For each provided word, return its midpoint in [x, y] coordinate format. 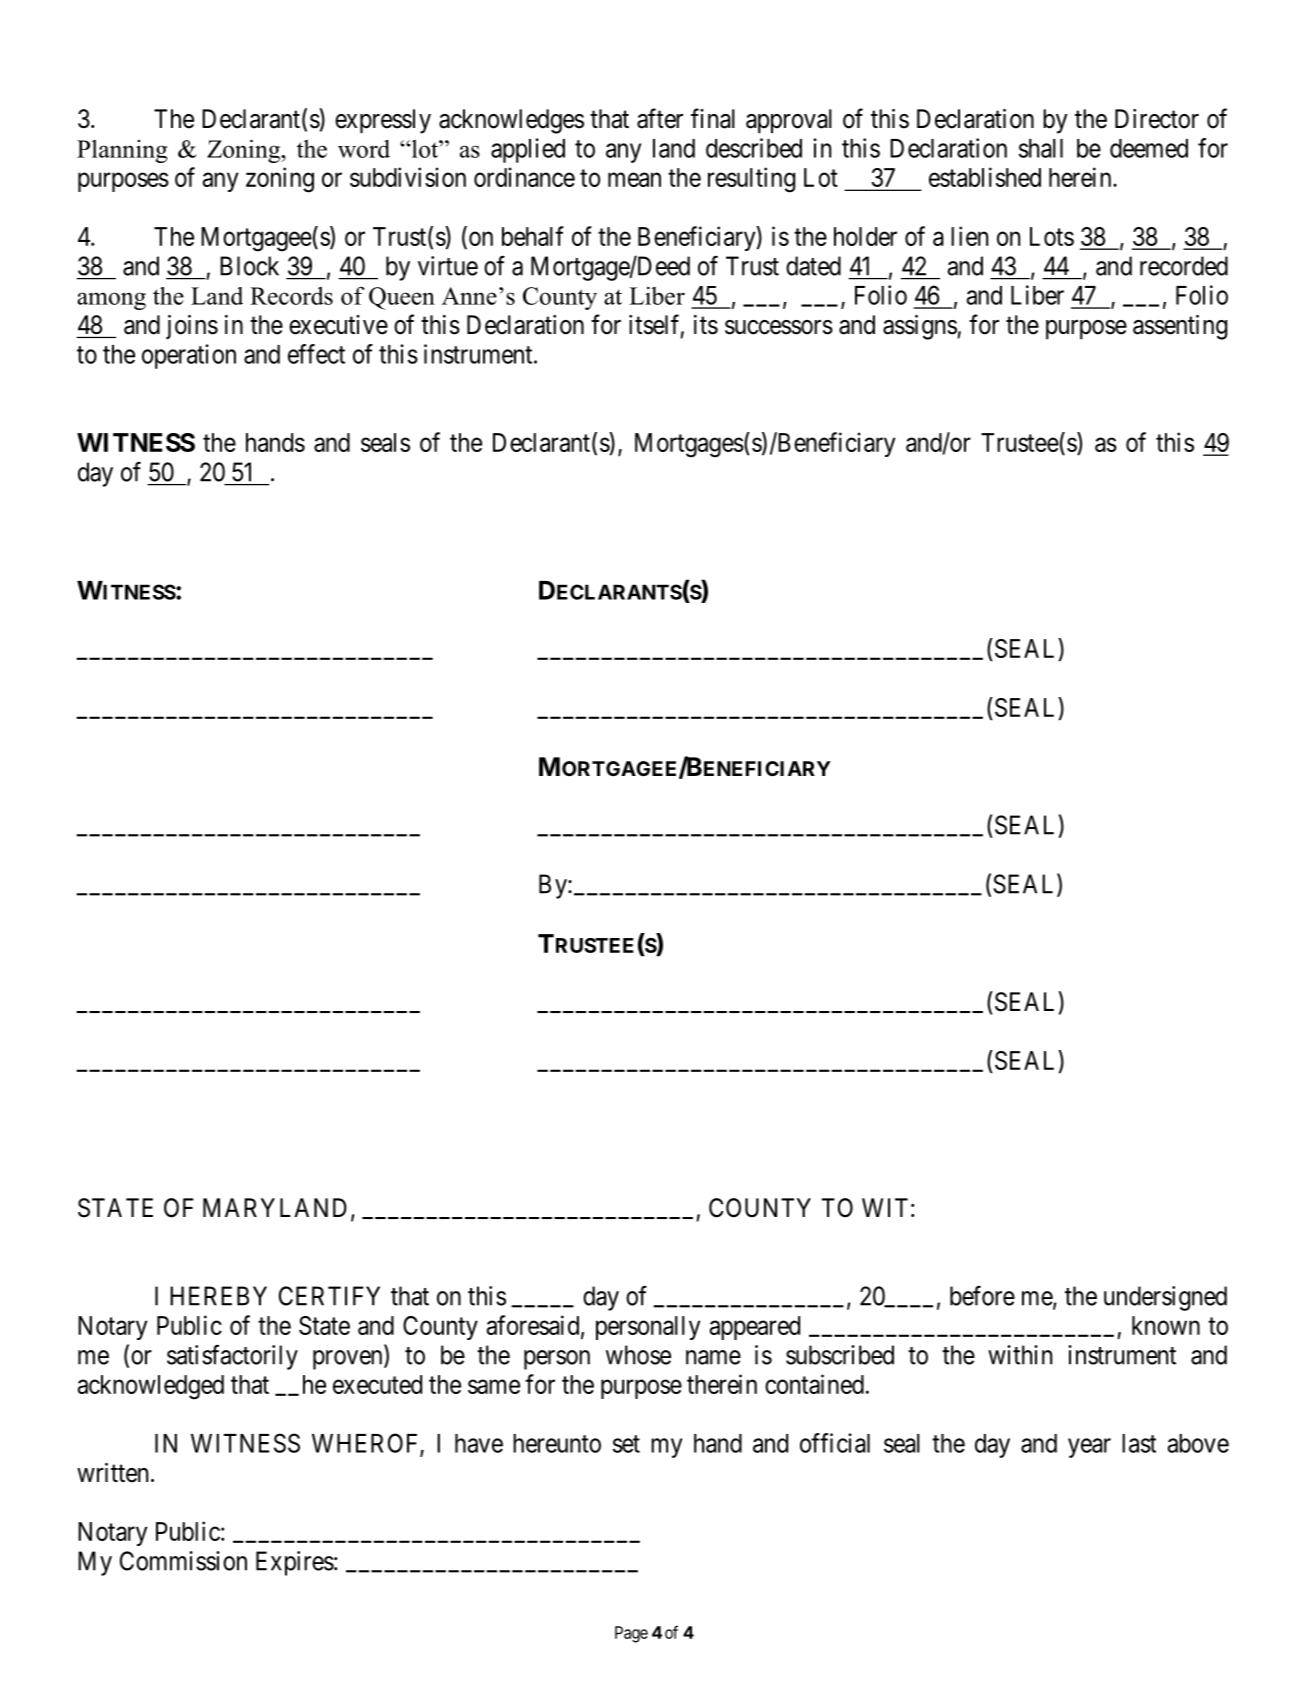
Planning [122, 151]
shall [1041, 148]
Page [631, 1634]
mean [634, 180]
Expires [295, 1563]
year [1089, 1448]
